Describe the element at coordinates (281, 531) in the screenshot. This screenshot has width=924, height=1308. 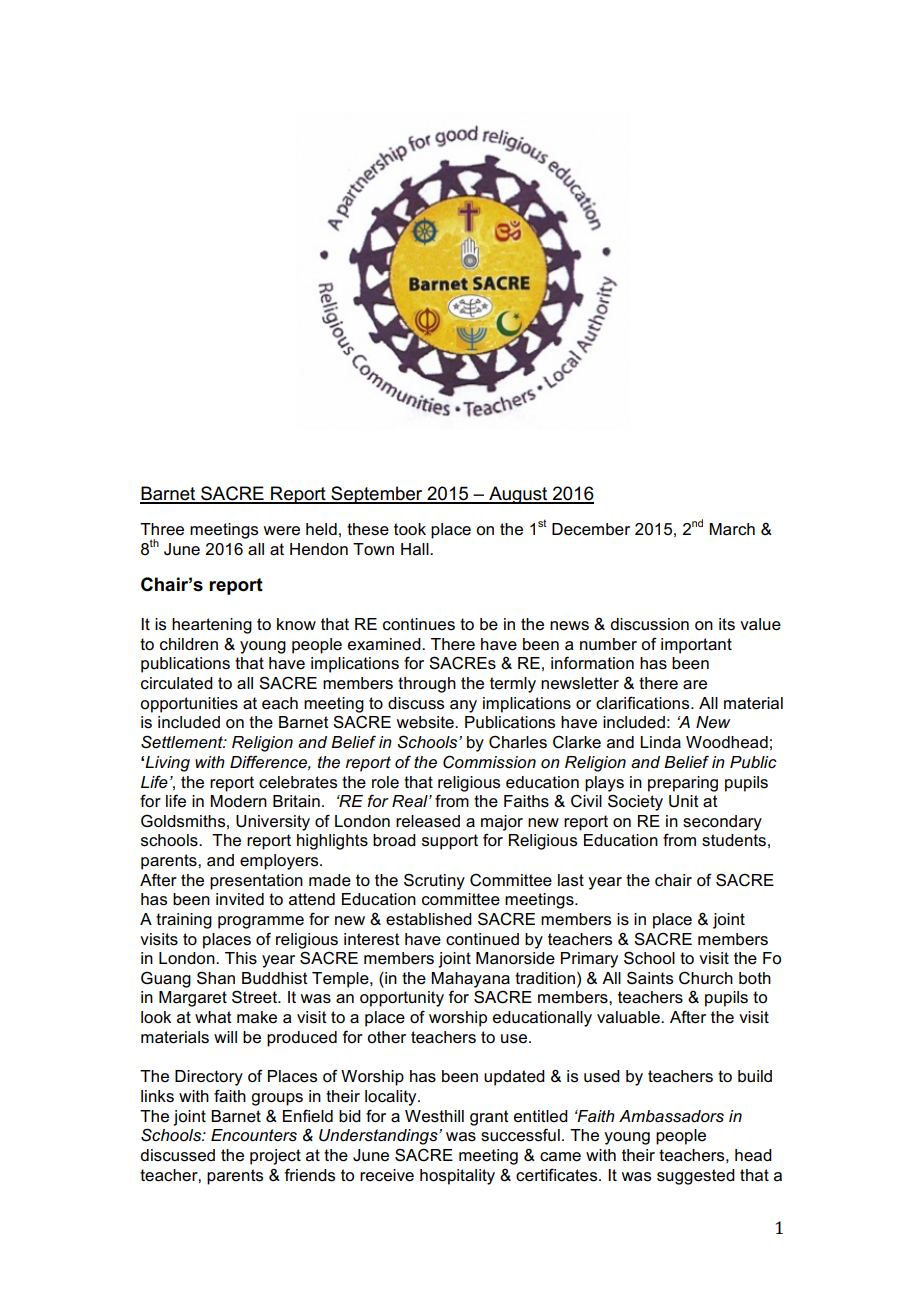
I see `were` at that location.
